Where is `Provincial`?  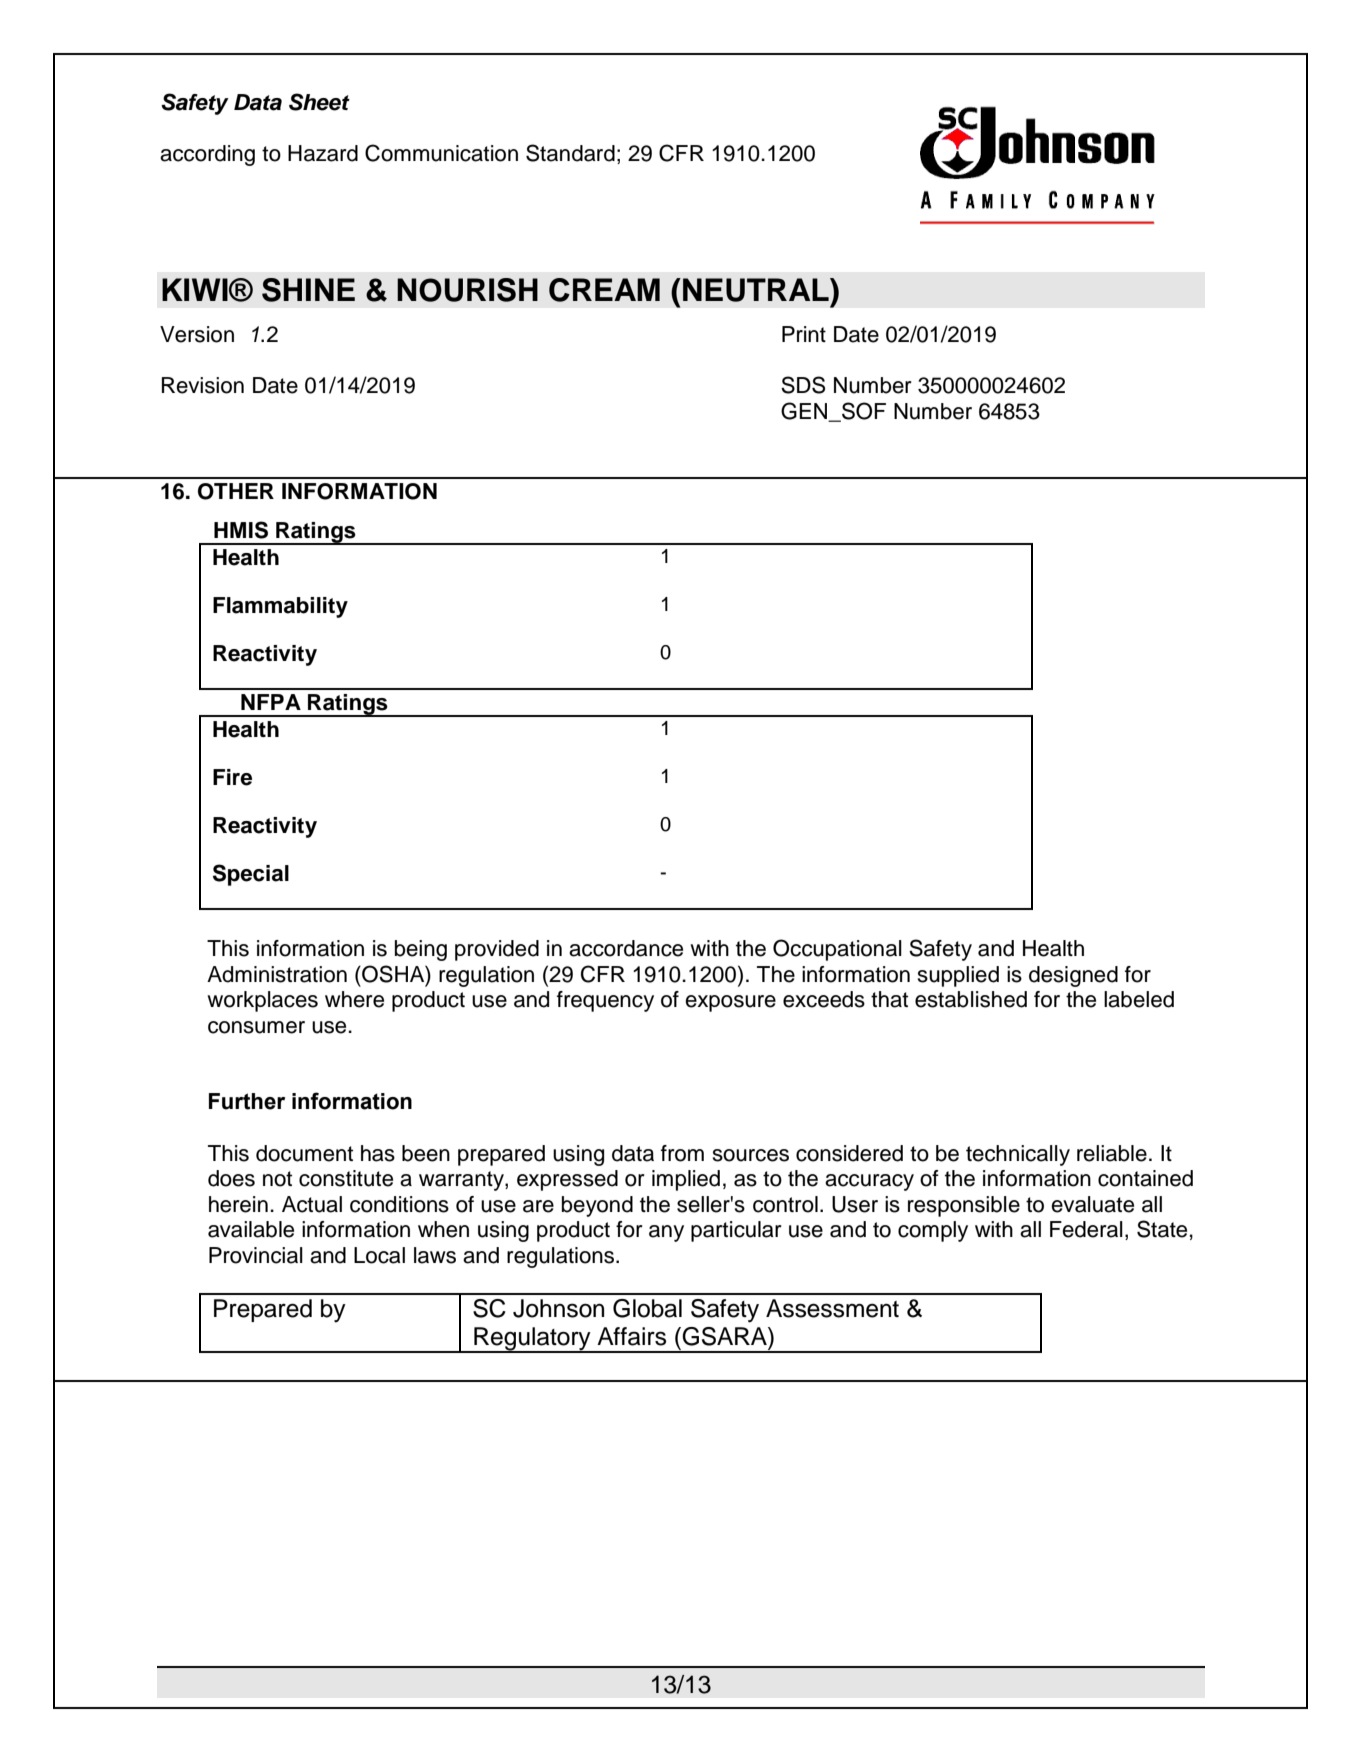
Provincial is located at coordinates (256, 1255).
